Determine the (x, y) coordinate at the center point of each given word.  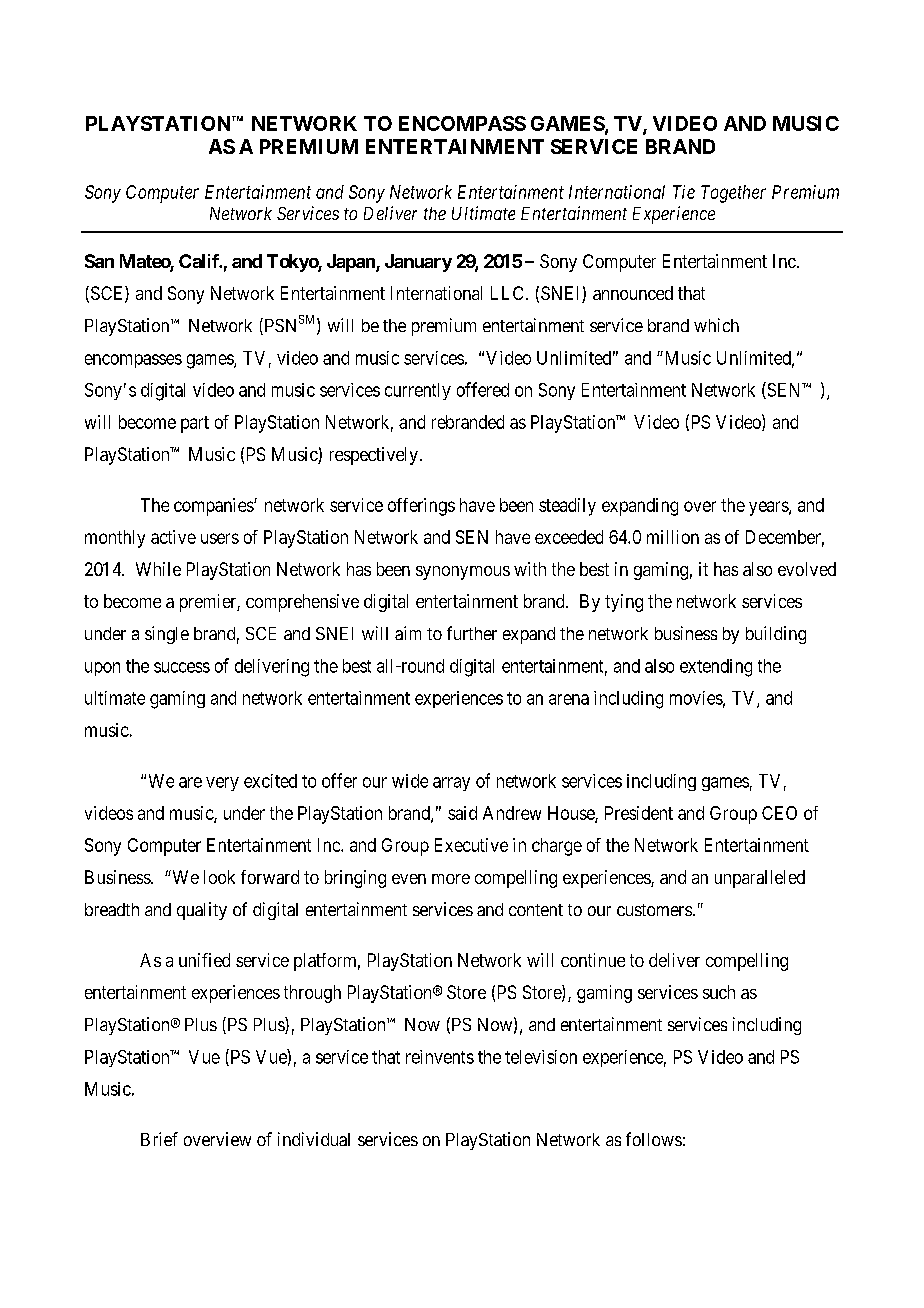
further (472, 633)
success (182, 667)
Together (733, 194)
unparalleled (760, 879)
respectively (374, 456)
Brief (159, 1139)
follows (654, 1139)
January (418, 263)
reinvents (440, 1057)
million (673, 537)
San (99, 261)
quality (202, 911)
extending (716, 668)
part (195, 424)
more (451, 879)
